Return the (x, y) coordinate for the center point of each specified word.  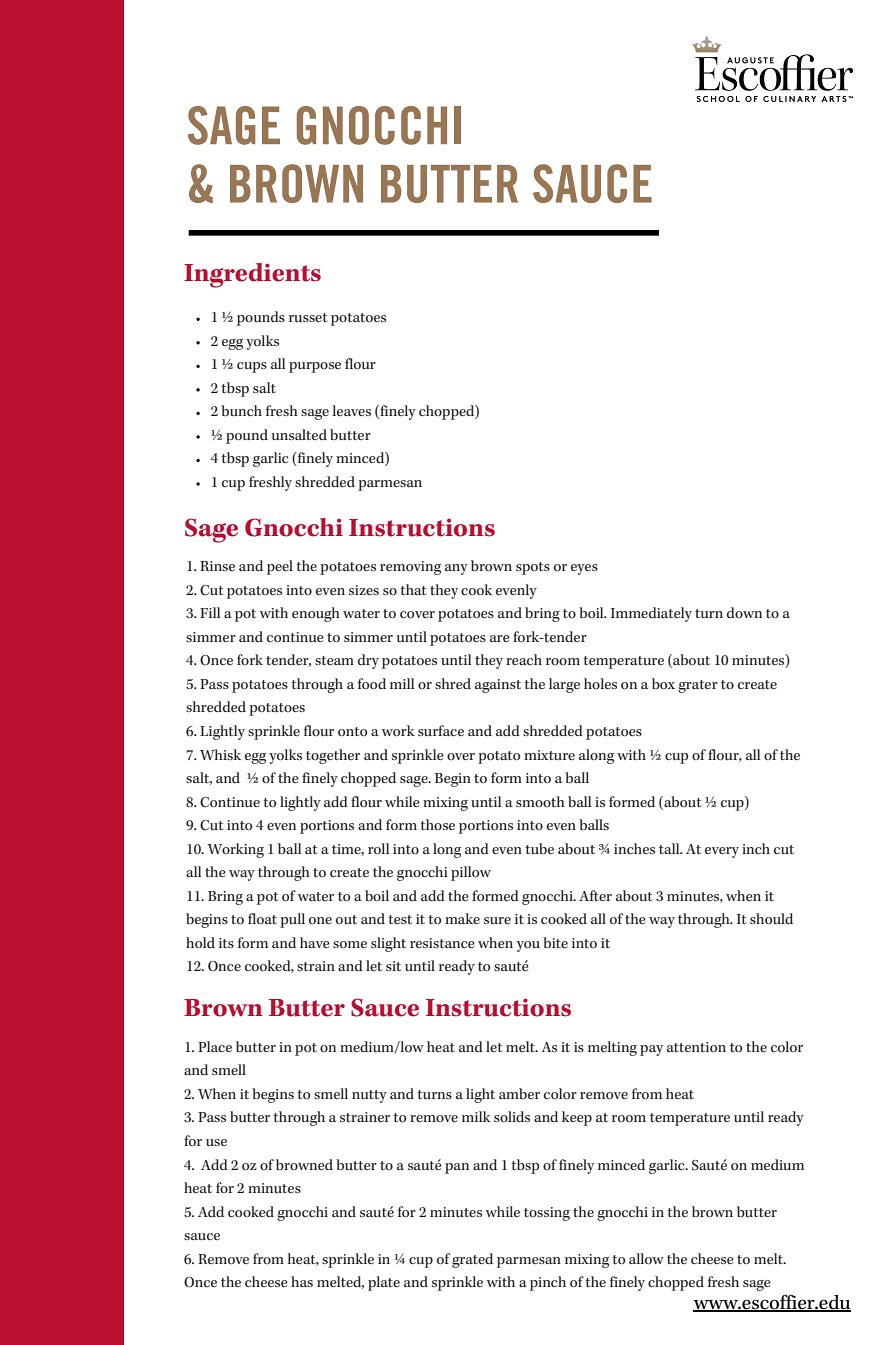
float (262, 919)
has (302, 1281)
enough (316, 614)
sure (497, 920)
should (771, 919)
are (500, 638)
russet (308, 317)
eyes (584, 569)
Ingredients (252, 275)
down (744, 612)
